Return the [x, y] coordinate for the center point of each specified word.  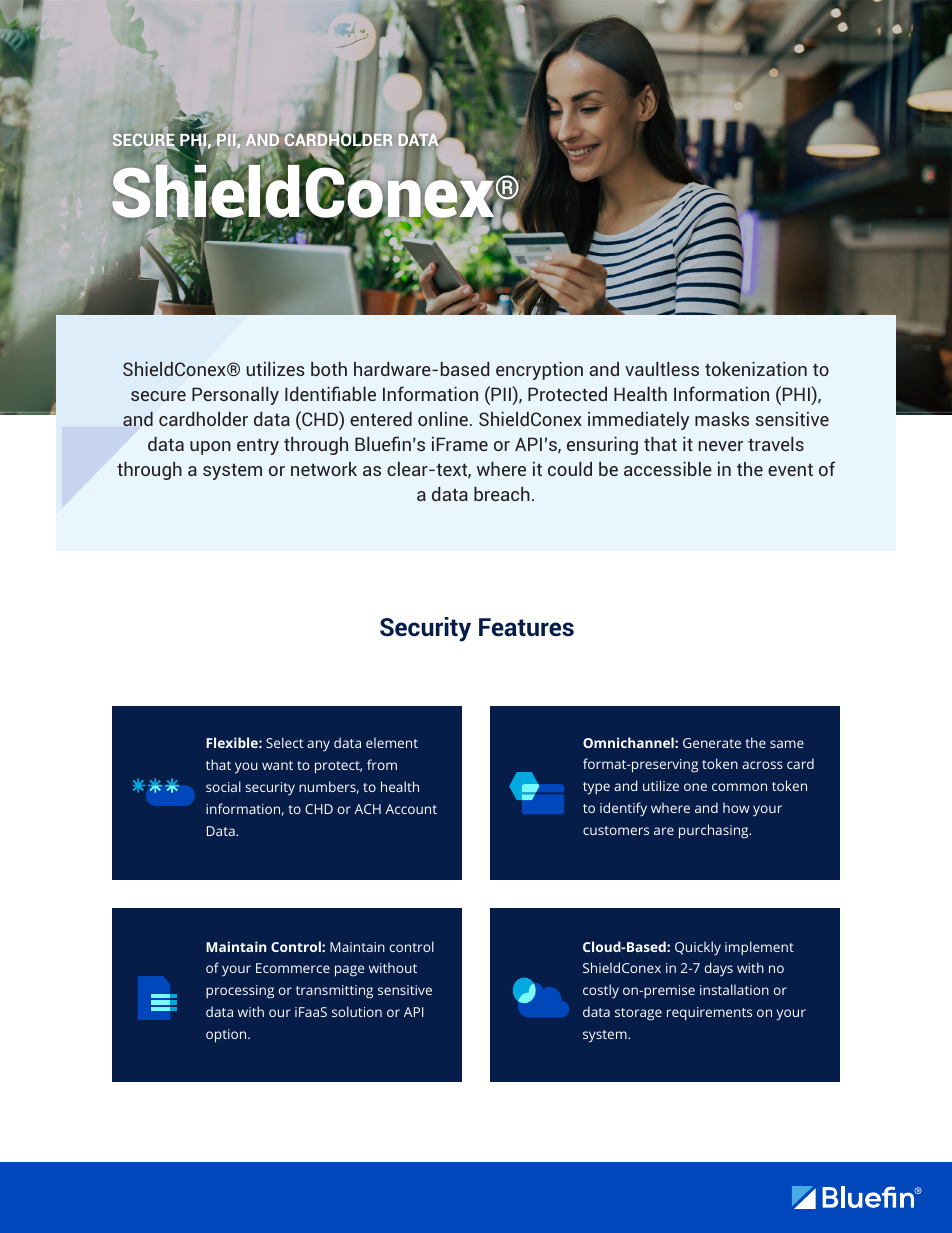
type [596, 788]
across [762, 765]
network [324, 469]
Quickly [698, 948]
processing [240, 992]
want [277, 765]
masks [722, 419]
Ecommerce [293, 968]
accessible [668, 469]
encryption [539, 371]
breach [502, 494]
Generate [712, 743]
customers [616, 830]
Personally [235, 396]
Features [526, 627]
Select [285, 742]
